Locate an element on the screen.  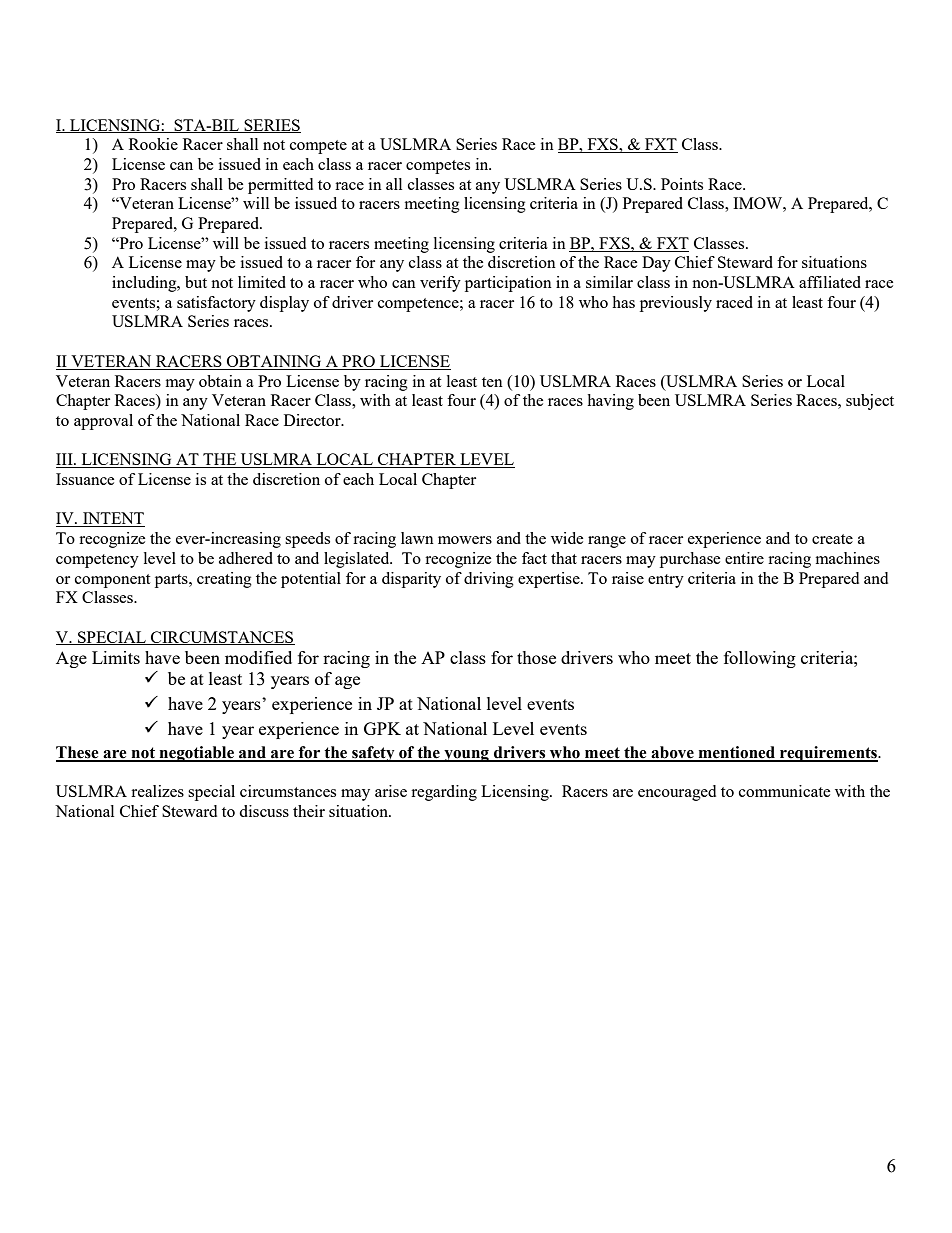
creating is located at coordinates (224, 580).
